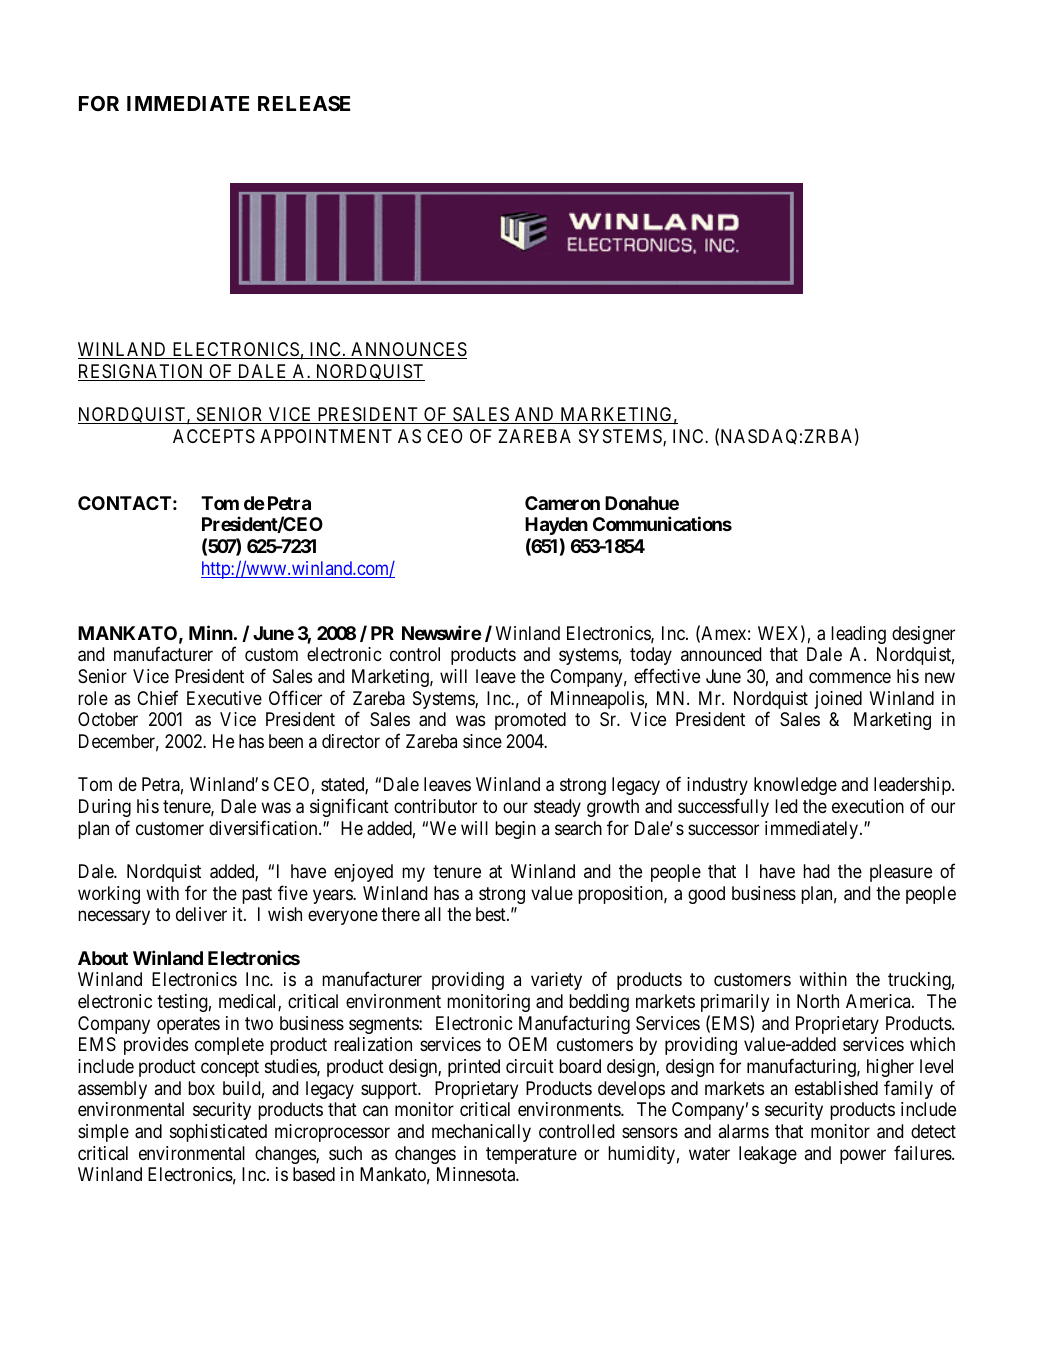 The height and width of the screenshot is (1357, 1048). Describe the element at coordinates (218, 1133) in the screenshot. I see `sophisticated` at that location.
